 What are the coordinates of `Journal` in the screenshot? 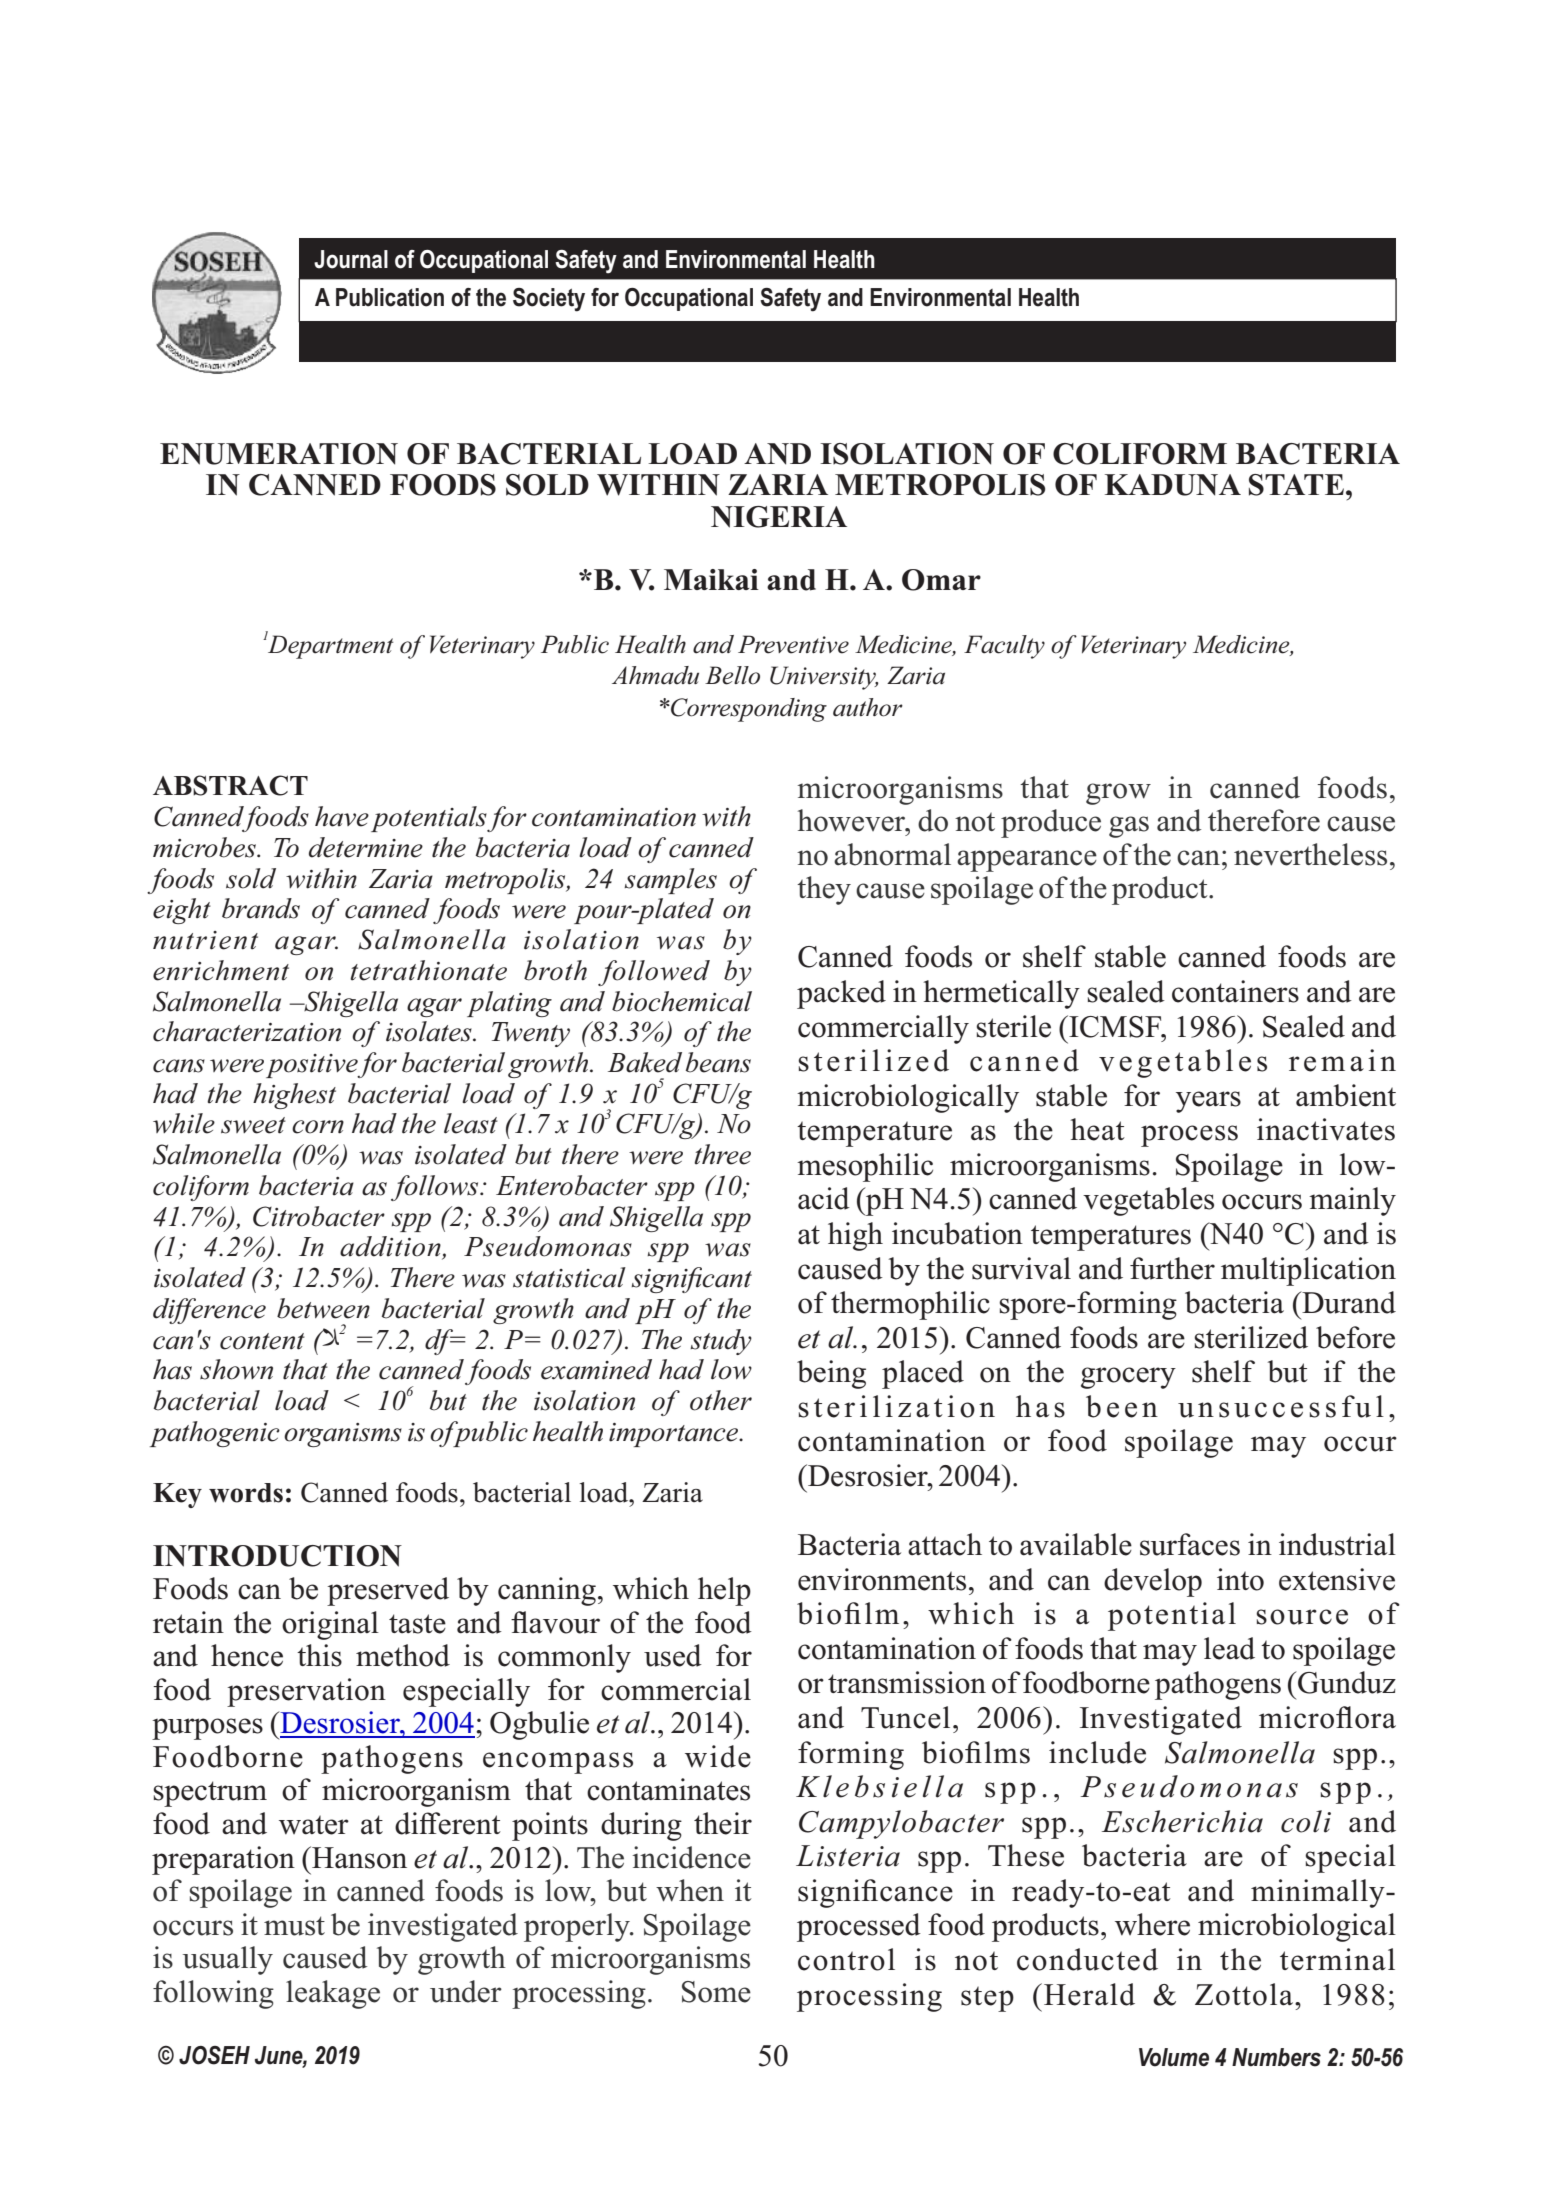 It's located at (351, 259).
